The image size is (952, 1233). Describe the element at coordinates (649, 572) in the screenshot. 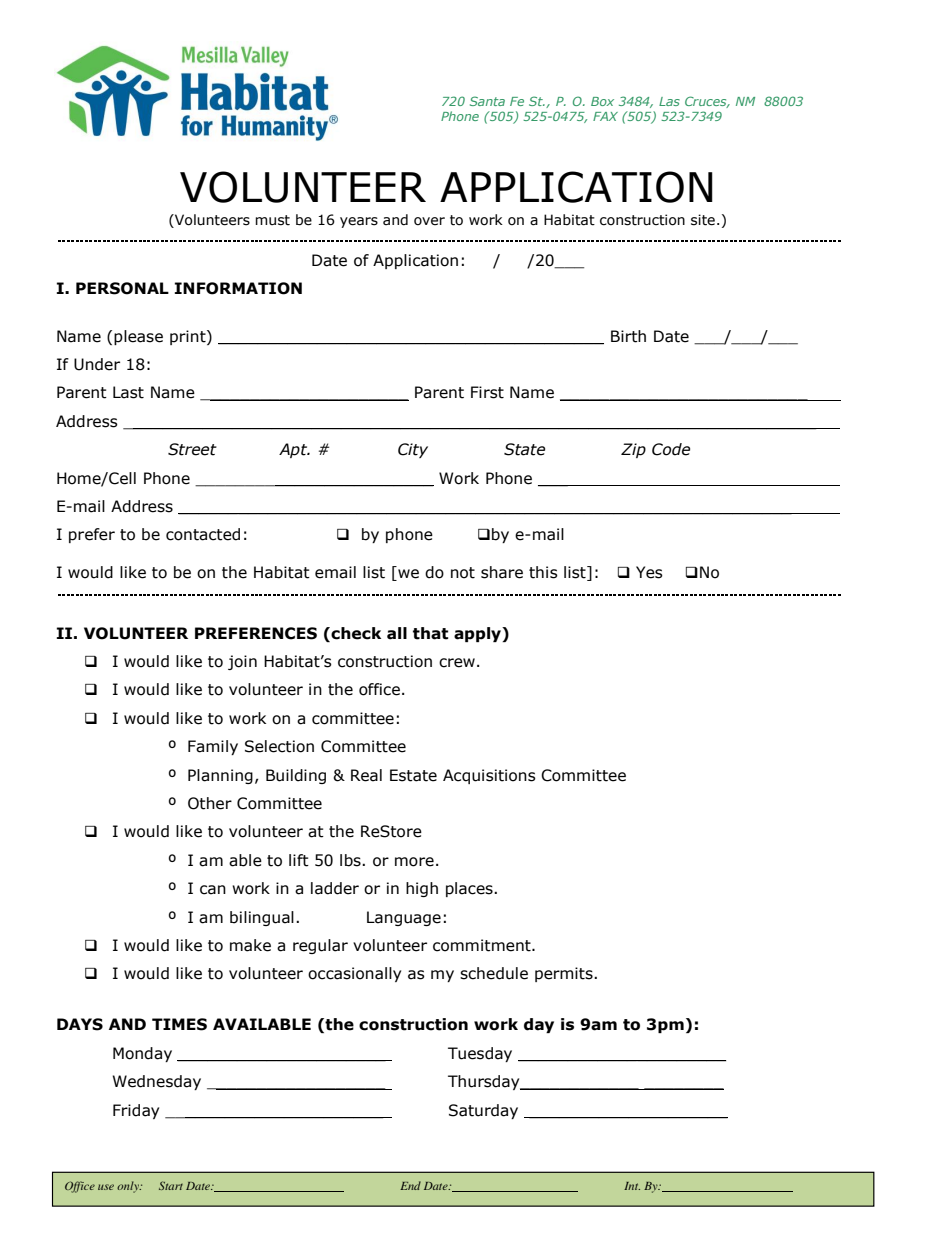

I see `Yes` at that location.
